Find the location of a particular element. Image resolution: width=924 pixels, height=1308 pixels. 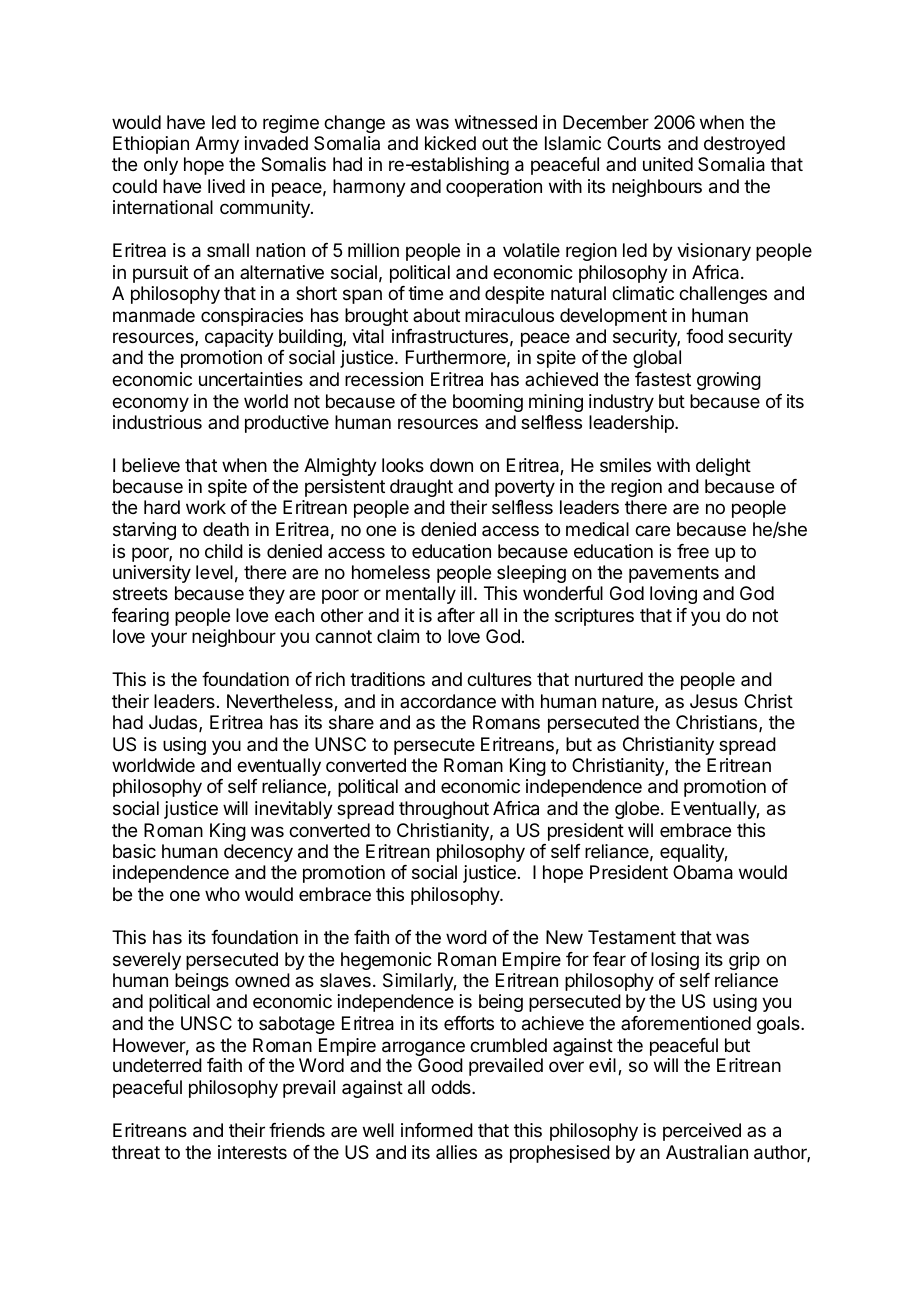

interests is located at coordinates (252, 1152).
